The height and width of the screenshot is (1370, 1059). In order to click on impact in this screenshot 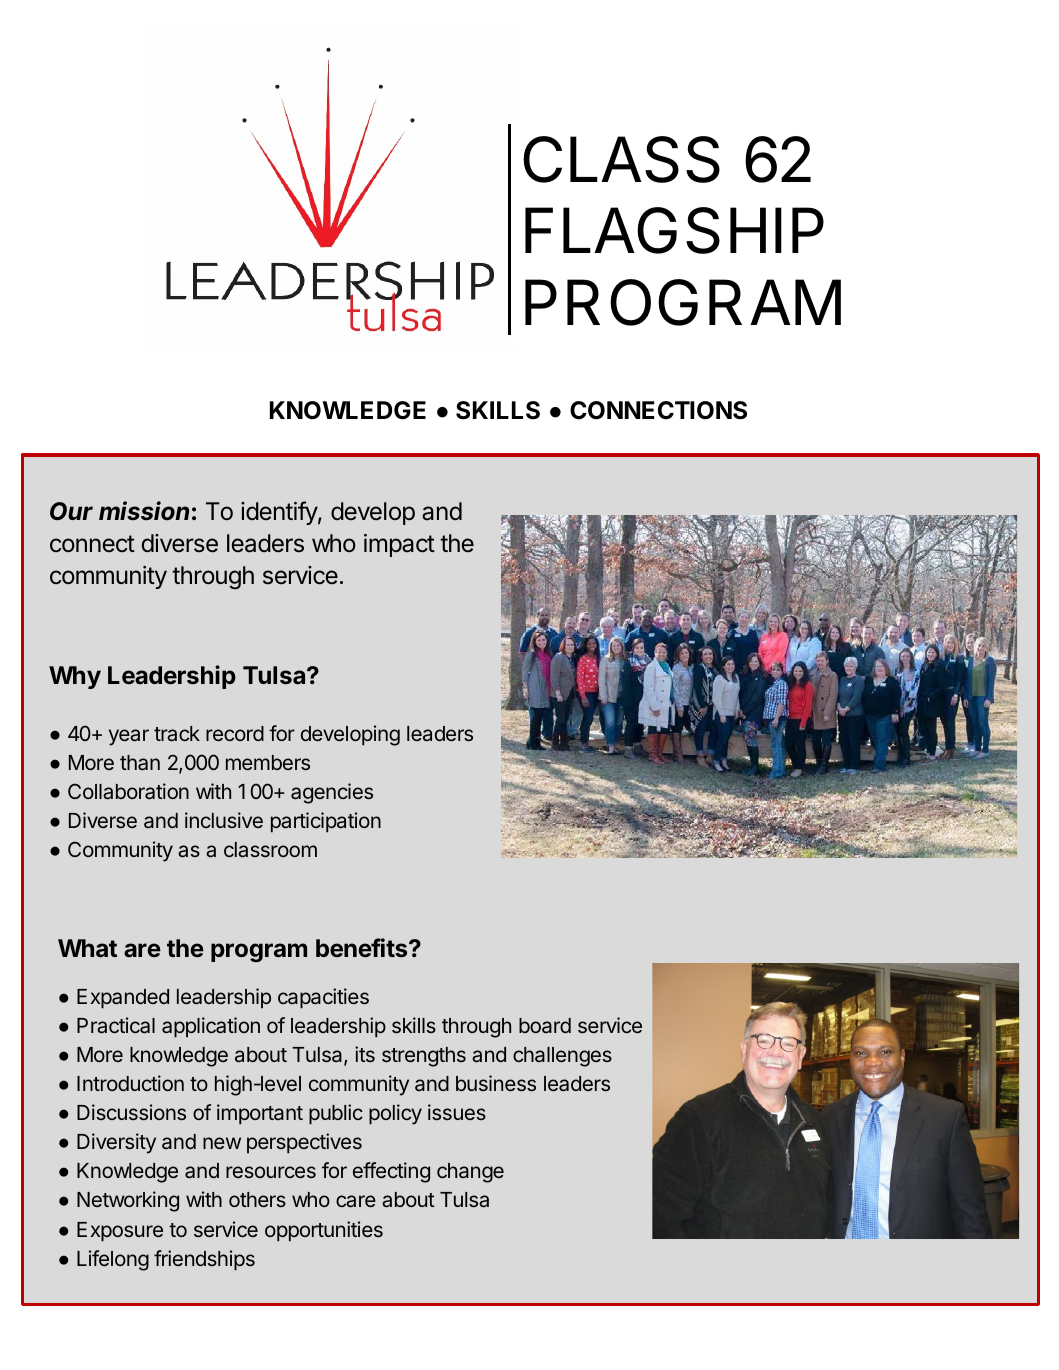, I will do `click(399, 545)`.
